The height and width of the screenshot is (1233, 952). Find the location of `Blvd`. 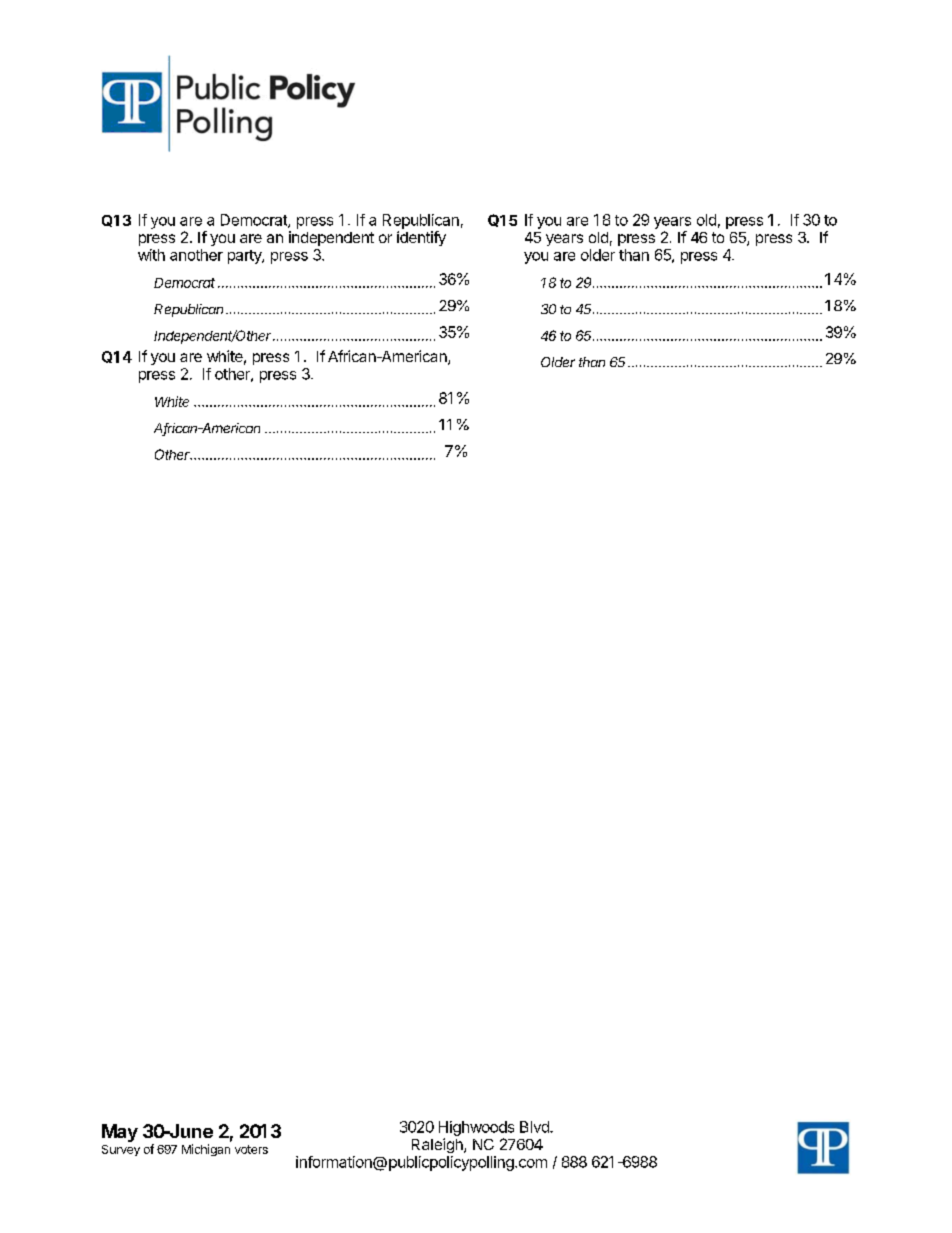

Blvd is located at coordinates (535, 1127).
